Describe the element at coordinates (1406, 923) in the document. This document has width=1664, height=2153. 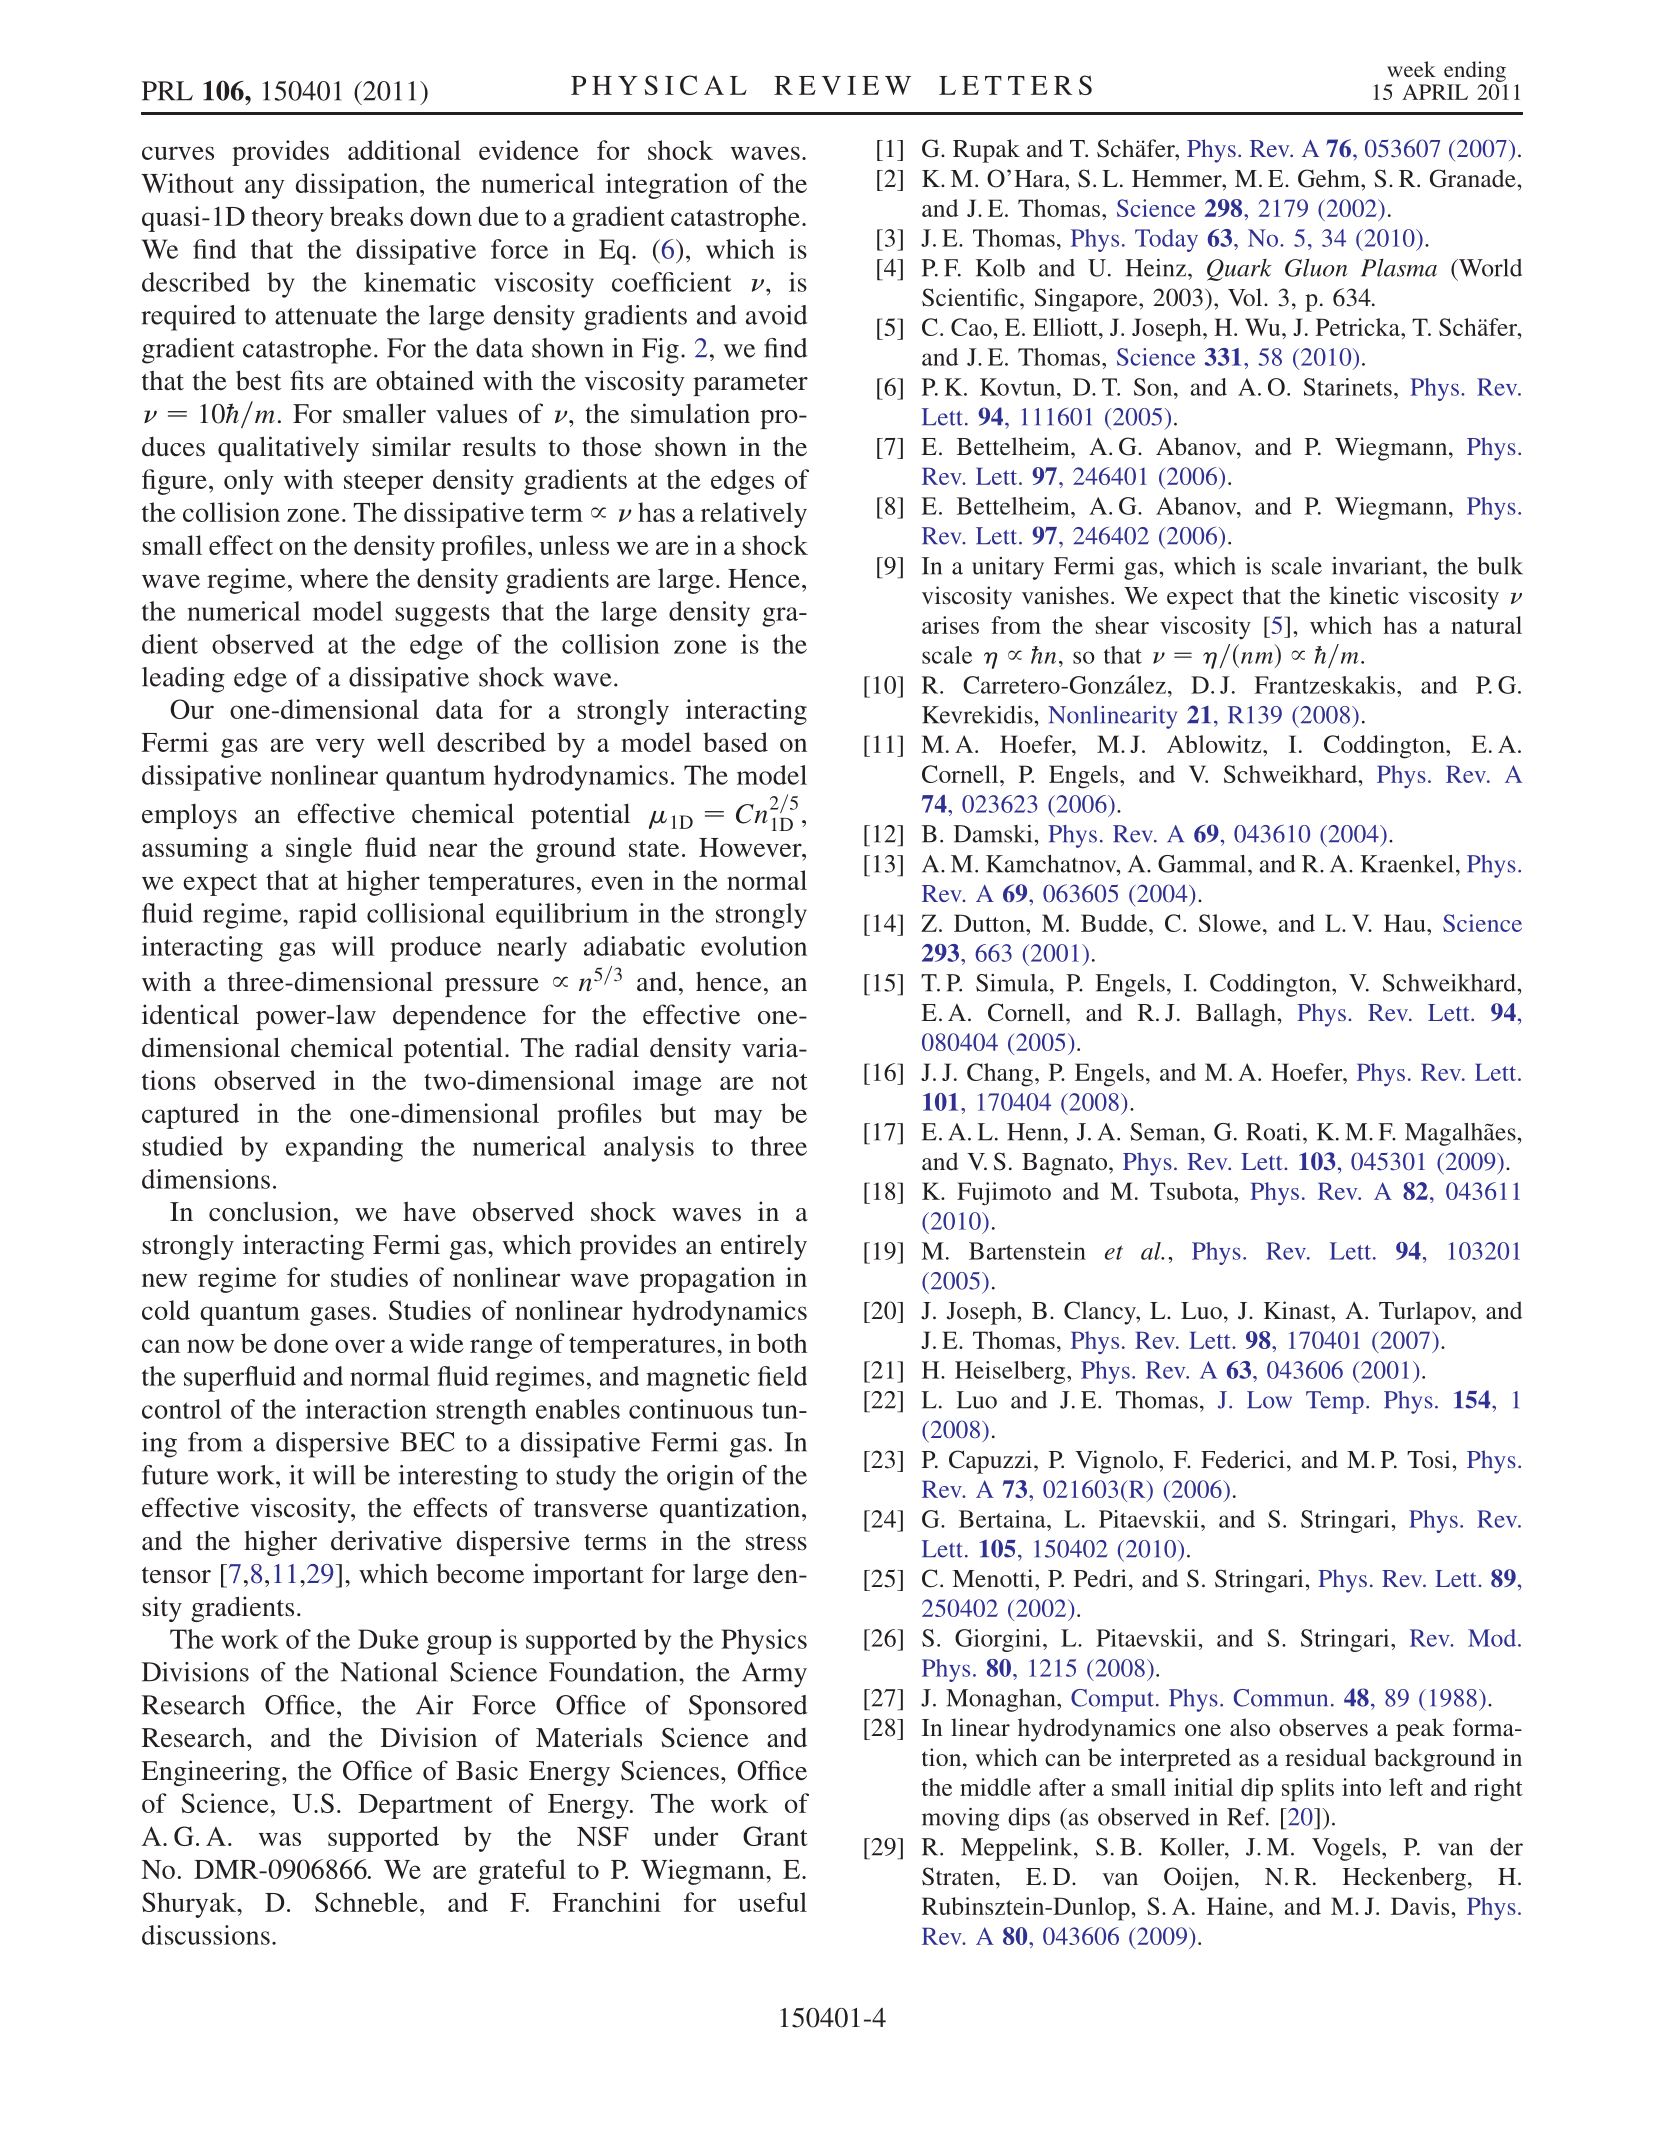
I see `Hau` at that location.
